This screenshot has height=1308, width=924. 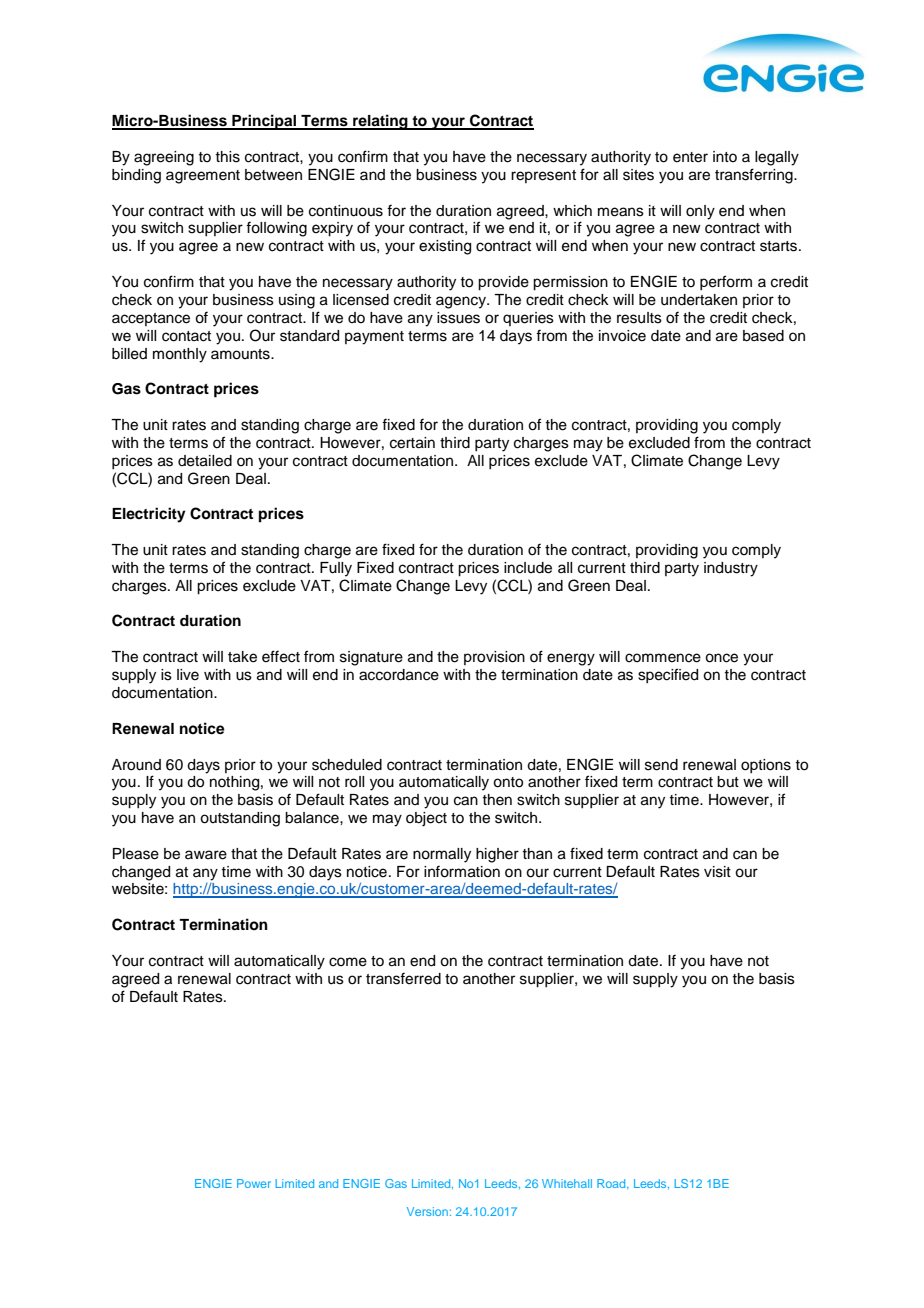 I want to click on this, so click(x=227, y=157).
